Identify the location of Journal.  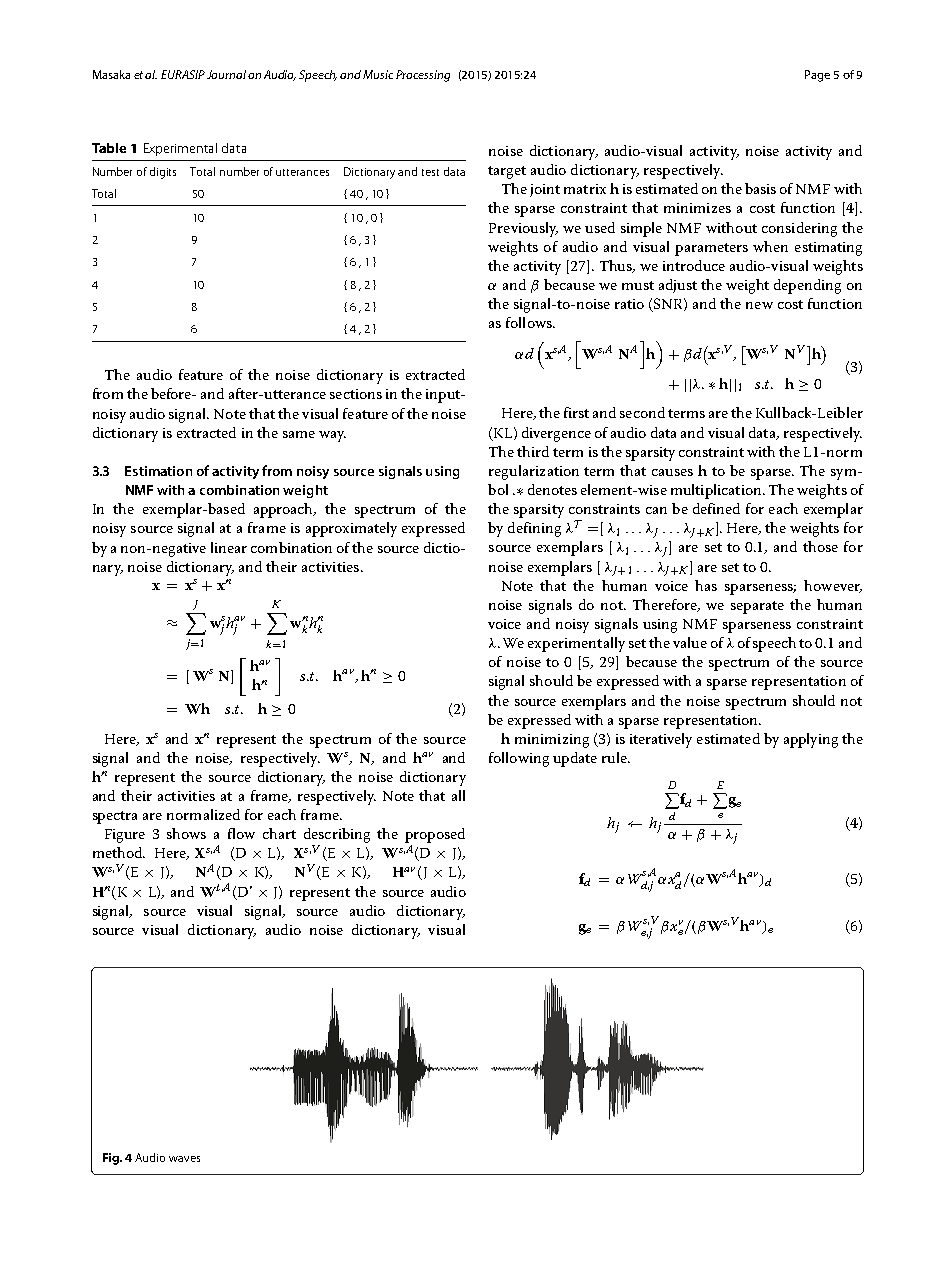
(226, 74).
